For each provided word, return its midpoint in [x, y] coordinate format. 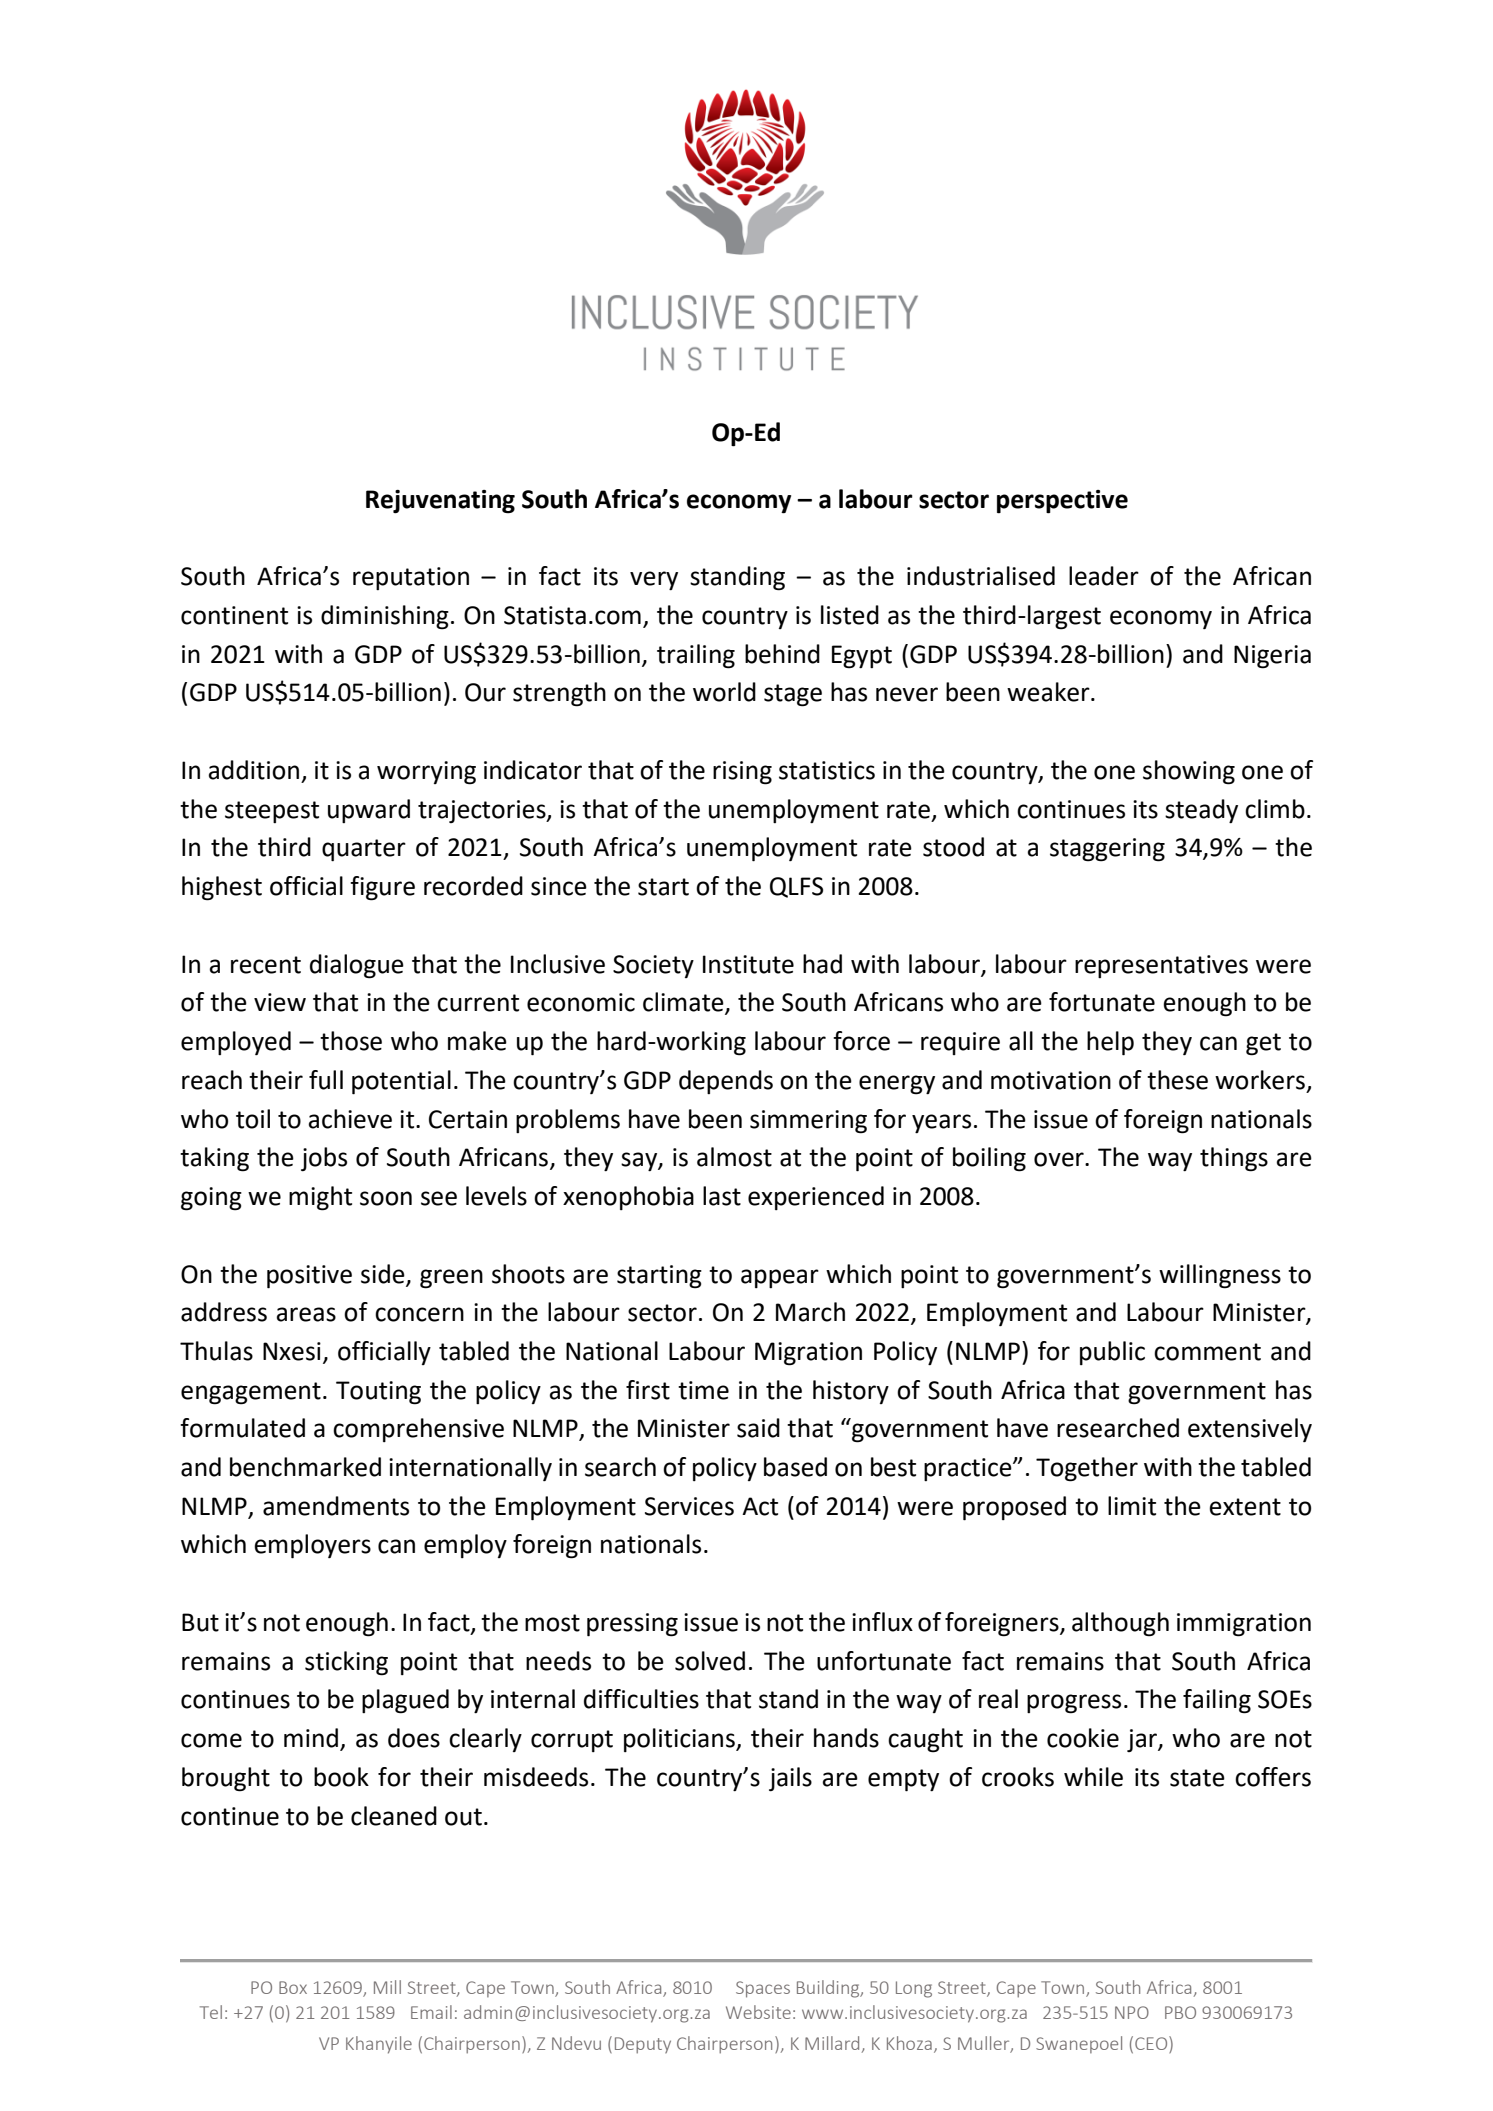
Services [689, 1506]
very [654, 580]
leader [1104, 576]
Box [293, 1987]
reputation [411, 578]
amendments [336, 1506]
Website [758, 2012]
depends [726, 1082]
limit [1132, 1506]
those [351, 1041]
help [1110, 1043]
